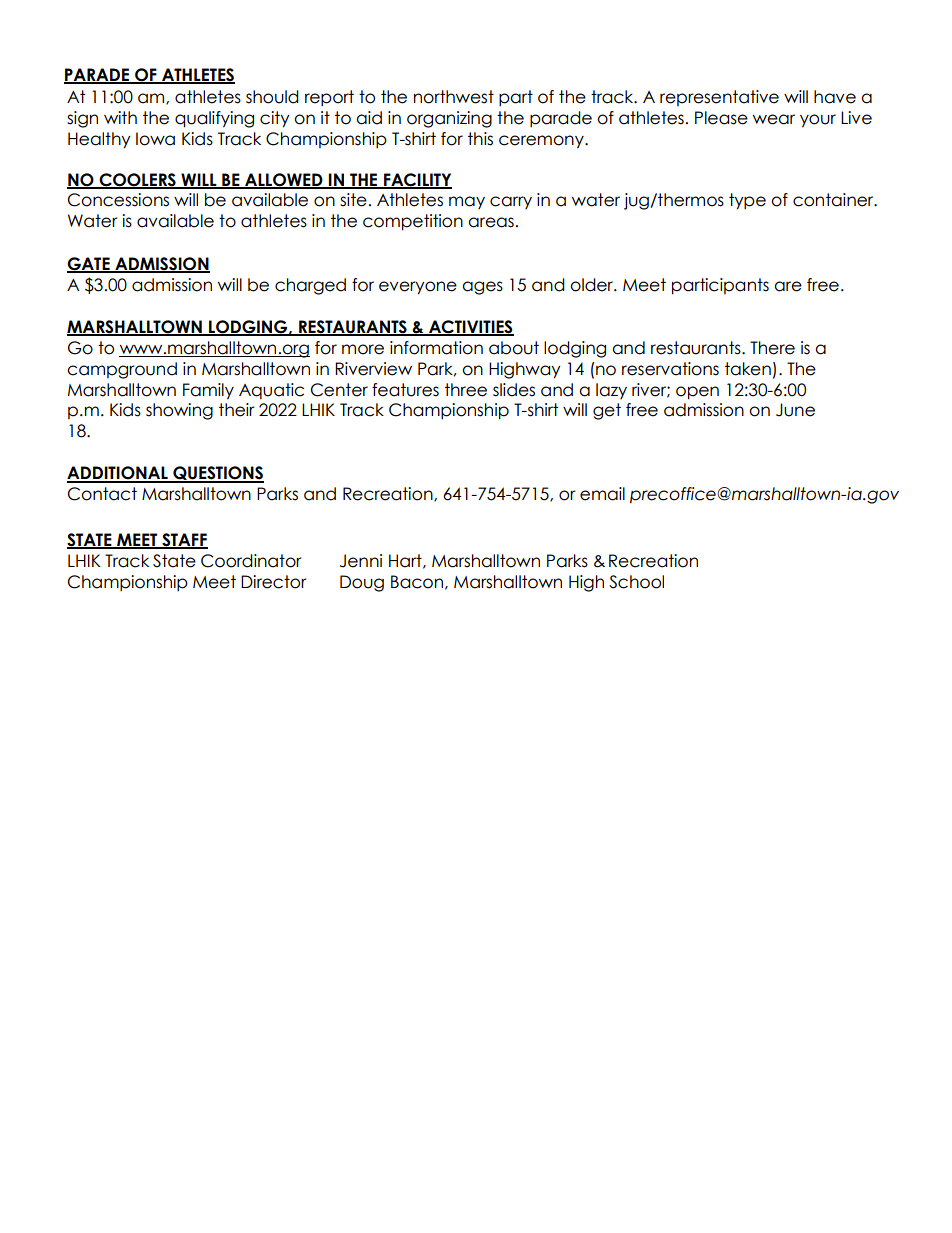 This image has height=1233, width=952. What do you see at coordinates (795, 410) in the image?
I see `June` at bounding box center [795, 410].
